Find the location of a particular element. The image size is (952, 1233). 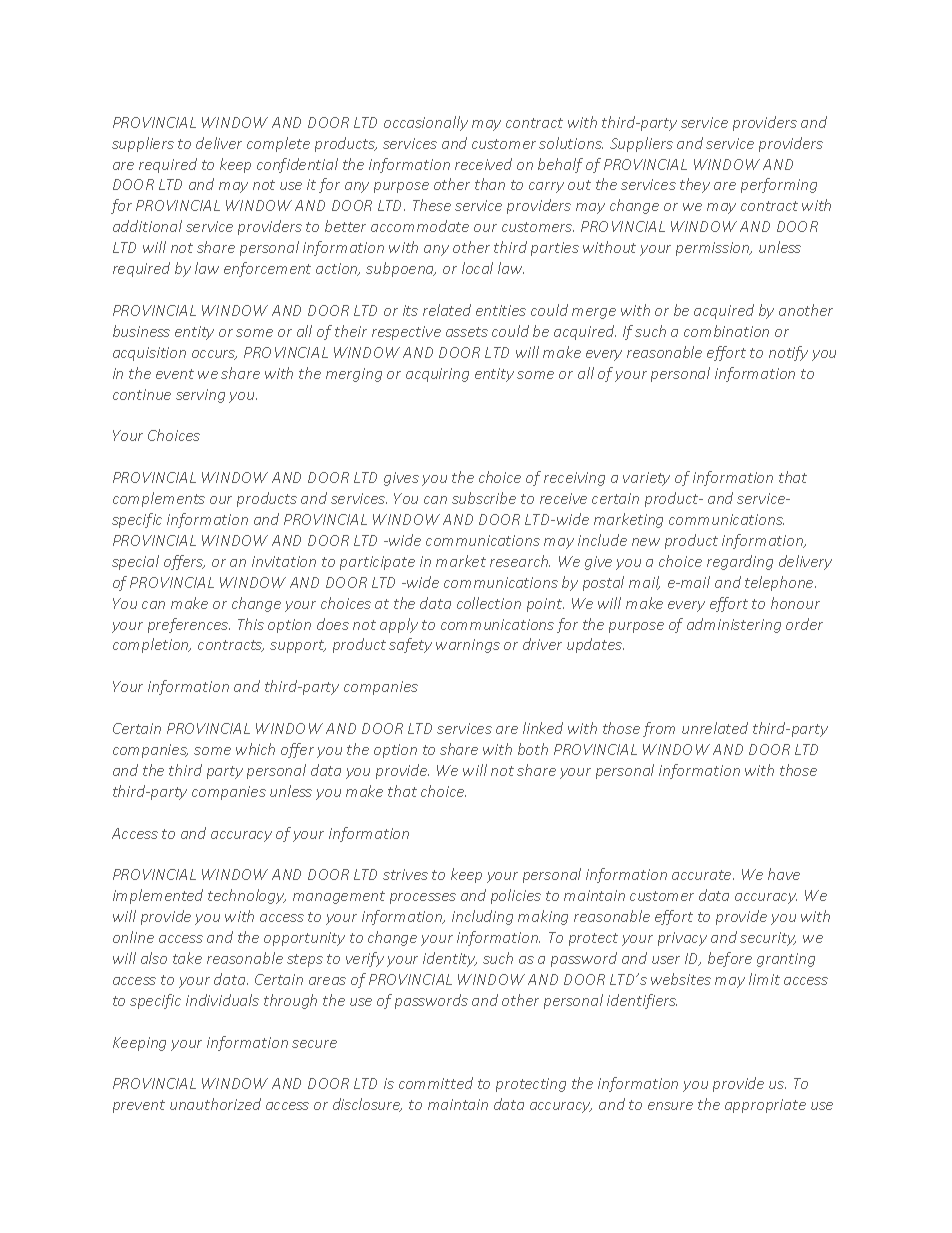

serving is located at coordinates (200, 396).
